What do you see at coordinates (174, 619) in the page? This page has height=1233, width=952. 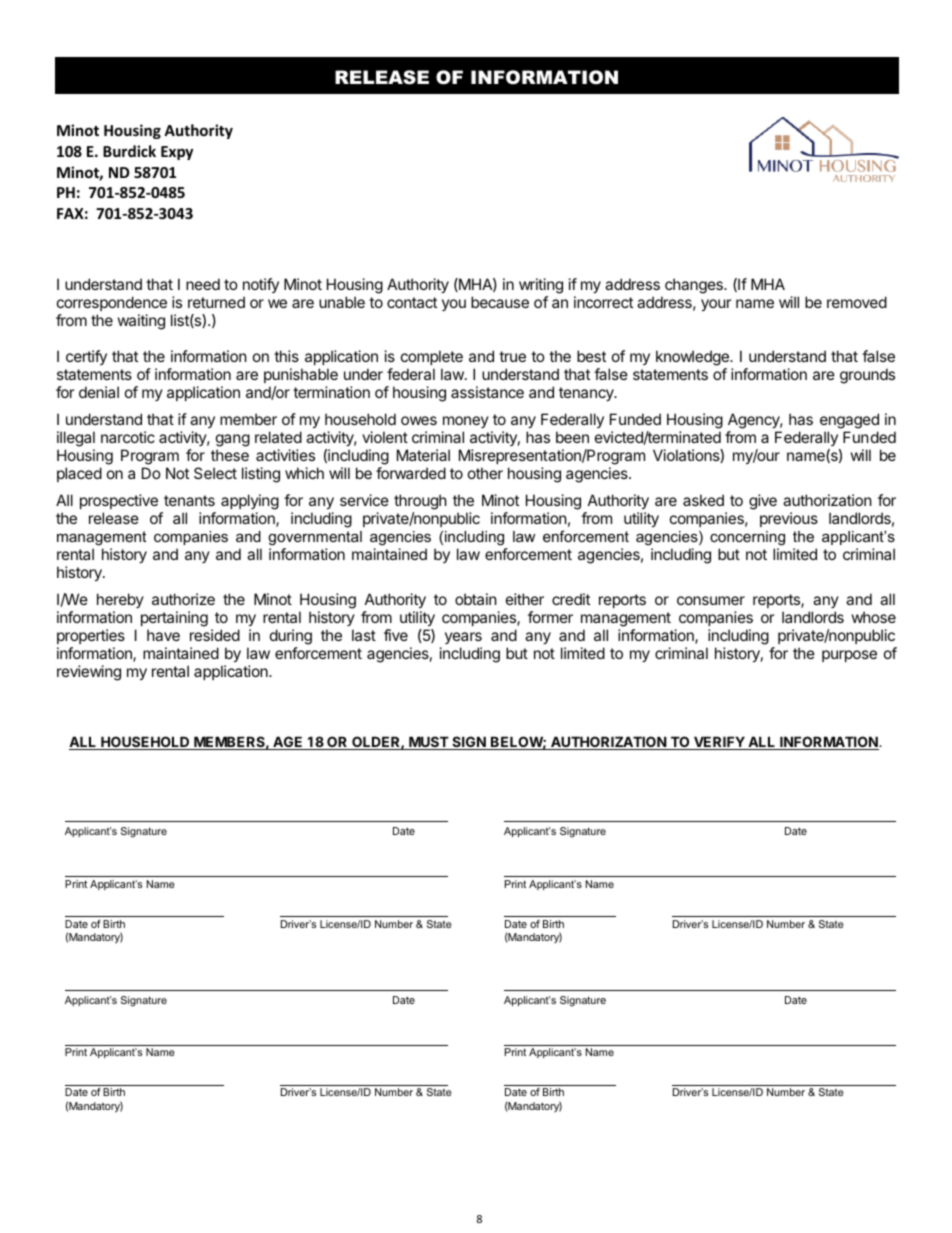 I see `pertaining` at bounding box center [174, 619].
